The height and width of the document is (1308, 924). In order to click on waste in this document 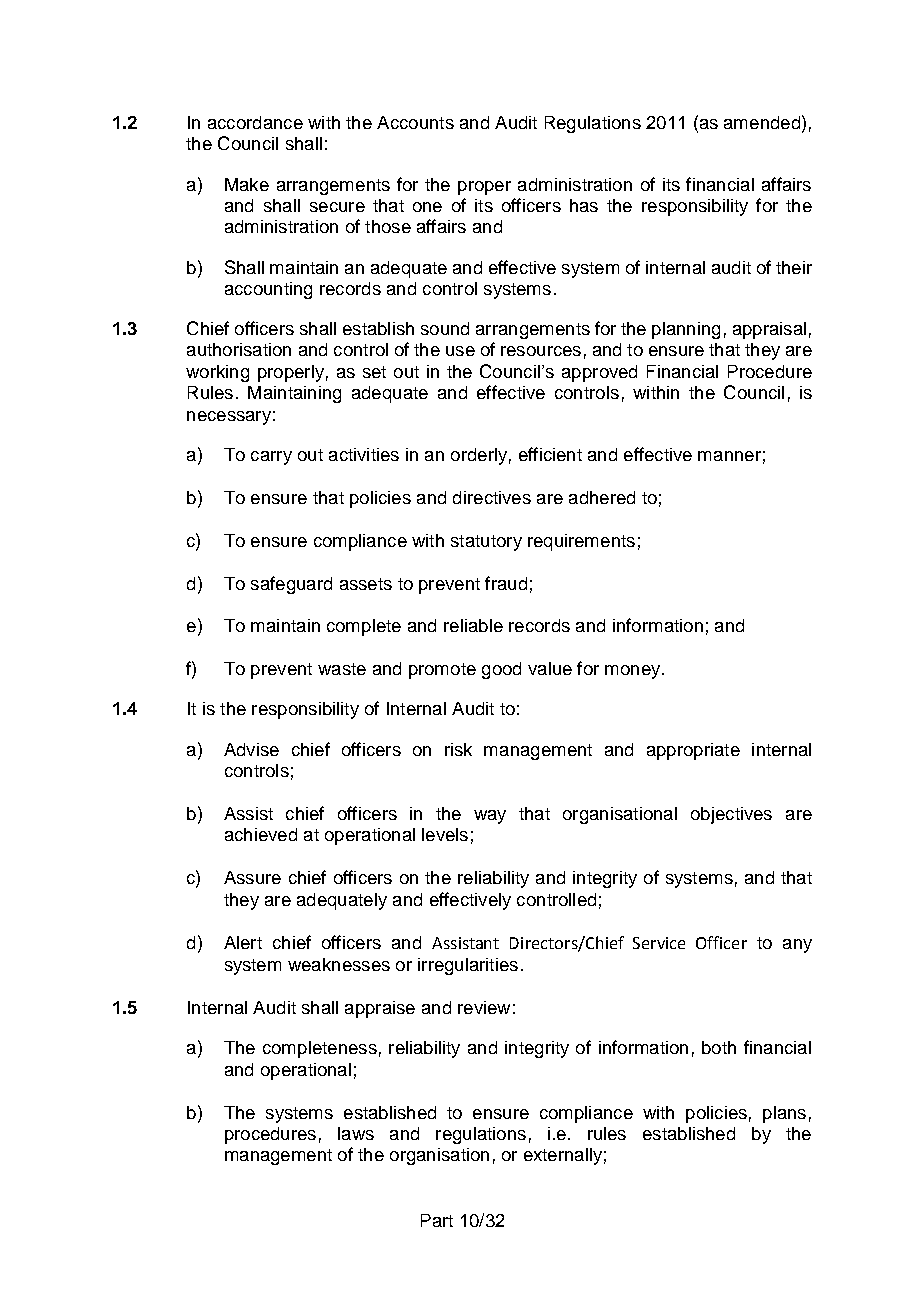, I will do `click(342, 669)`.
